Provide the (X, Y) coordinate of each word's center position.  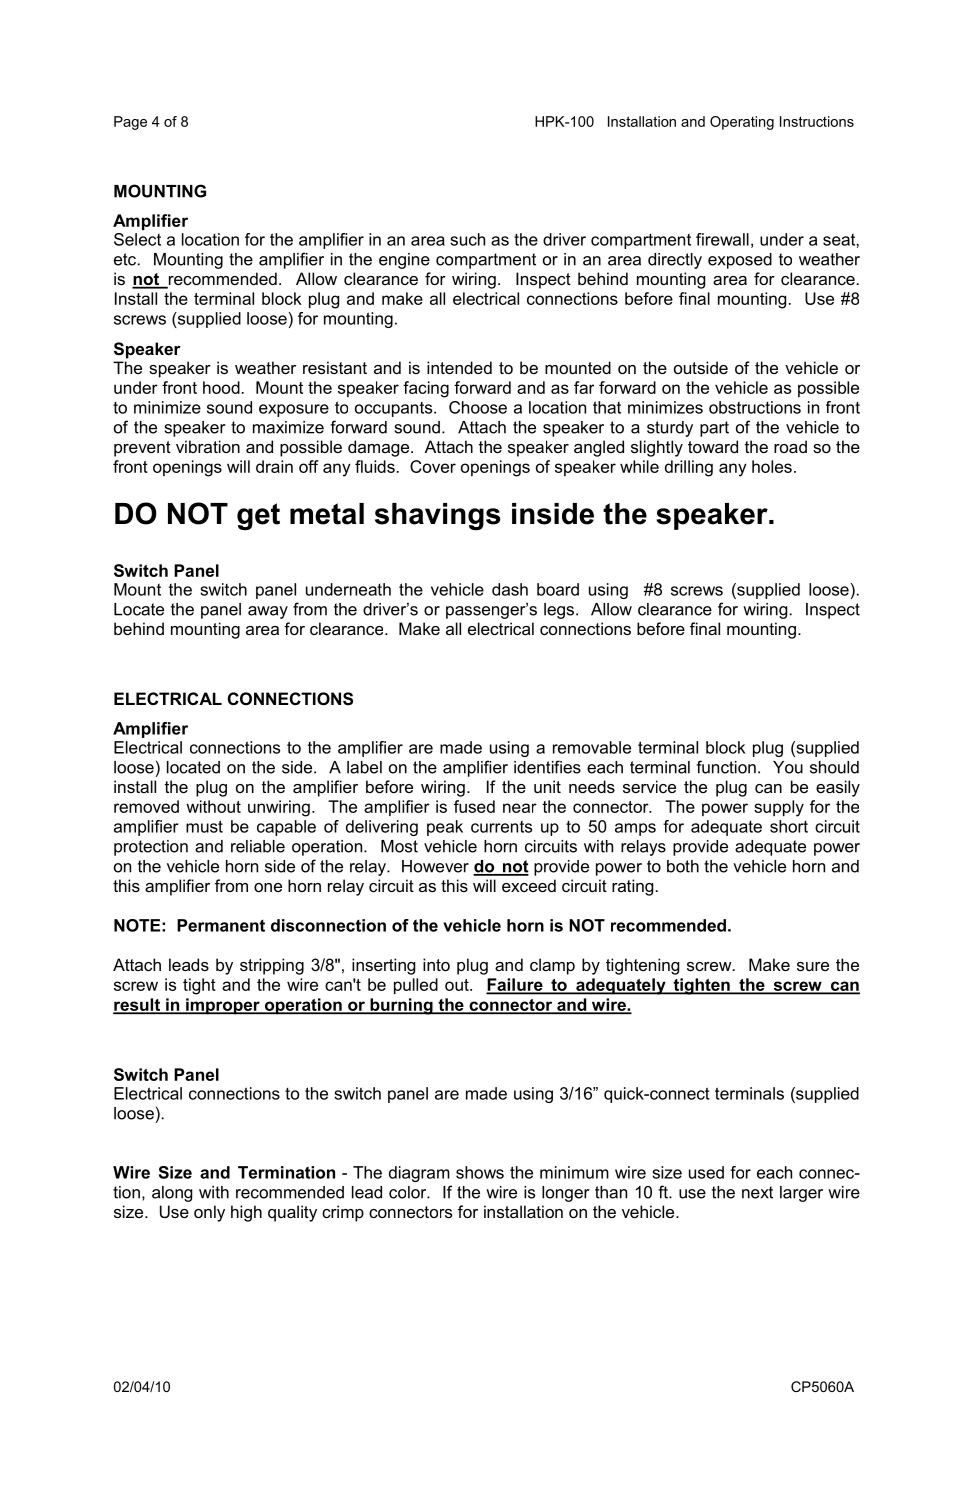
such (467, 239)
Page (130, 123)
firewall (722, 239)
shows (480, 1172)
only (209, 1213)
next (757, 1192)
